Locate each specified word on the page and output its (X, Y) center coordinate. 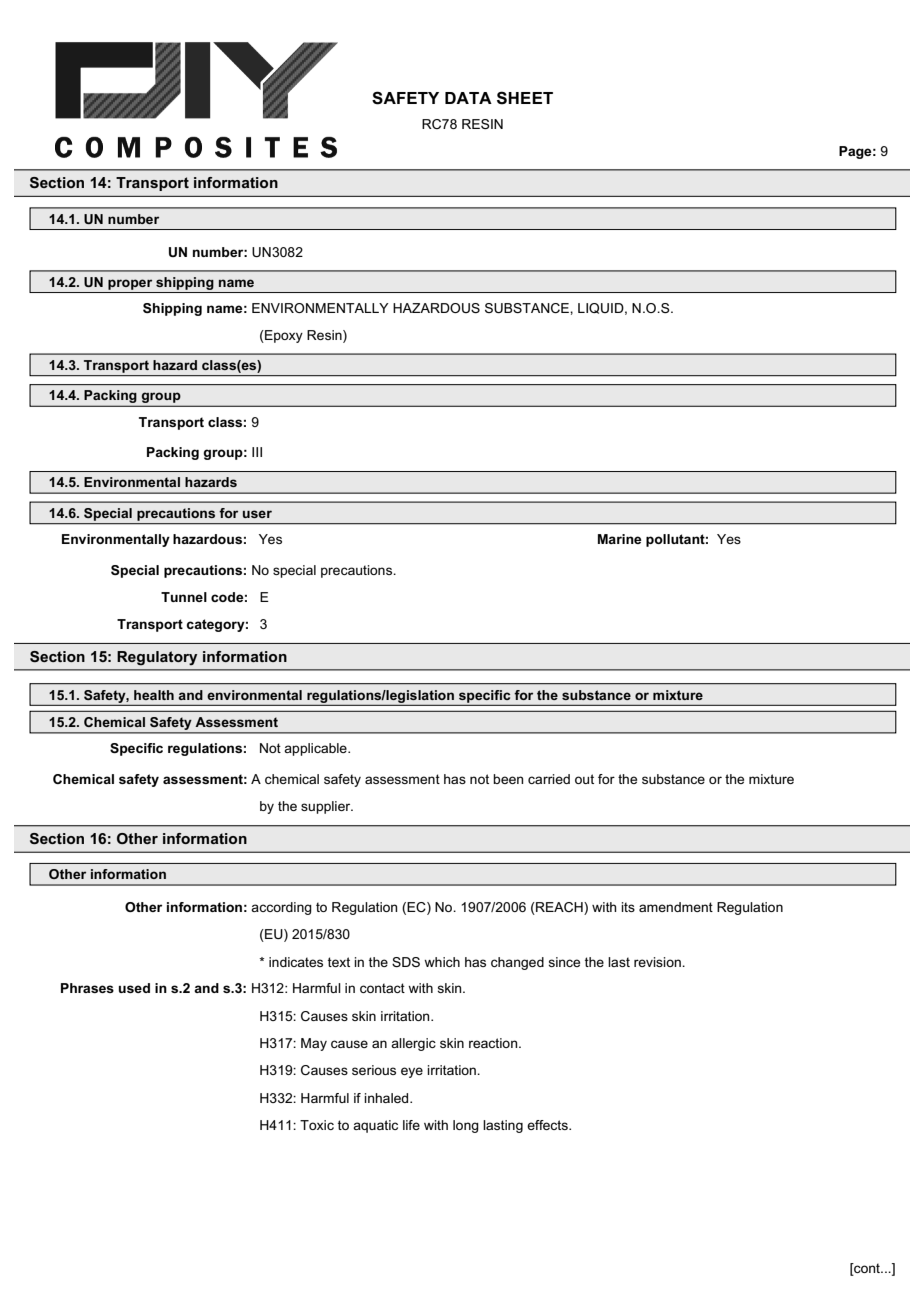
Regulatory (157, 658)
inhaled (387, 1098)
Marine (620, 539)
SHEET (525, 98)
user (257, 514)
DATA (468, 98)
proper (130, 284)
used (134, 988)
